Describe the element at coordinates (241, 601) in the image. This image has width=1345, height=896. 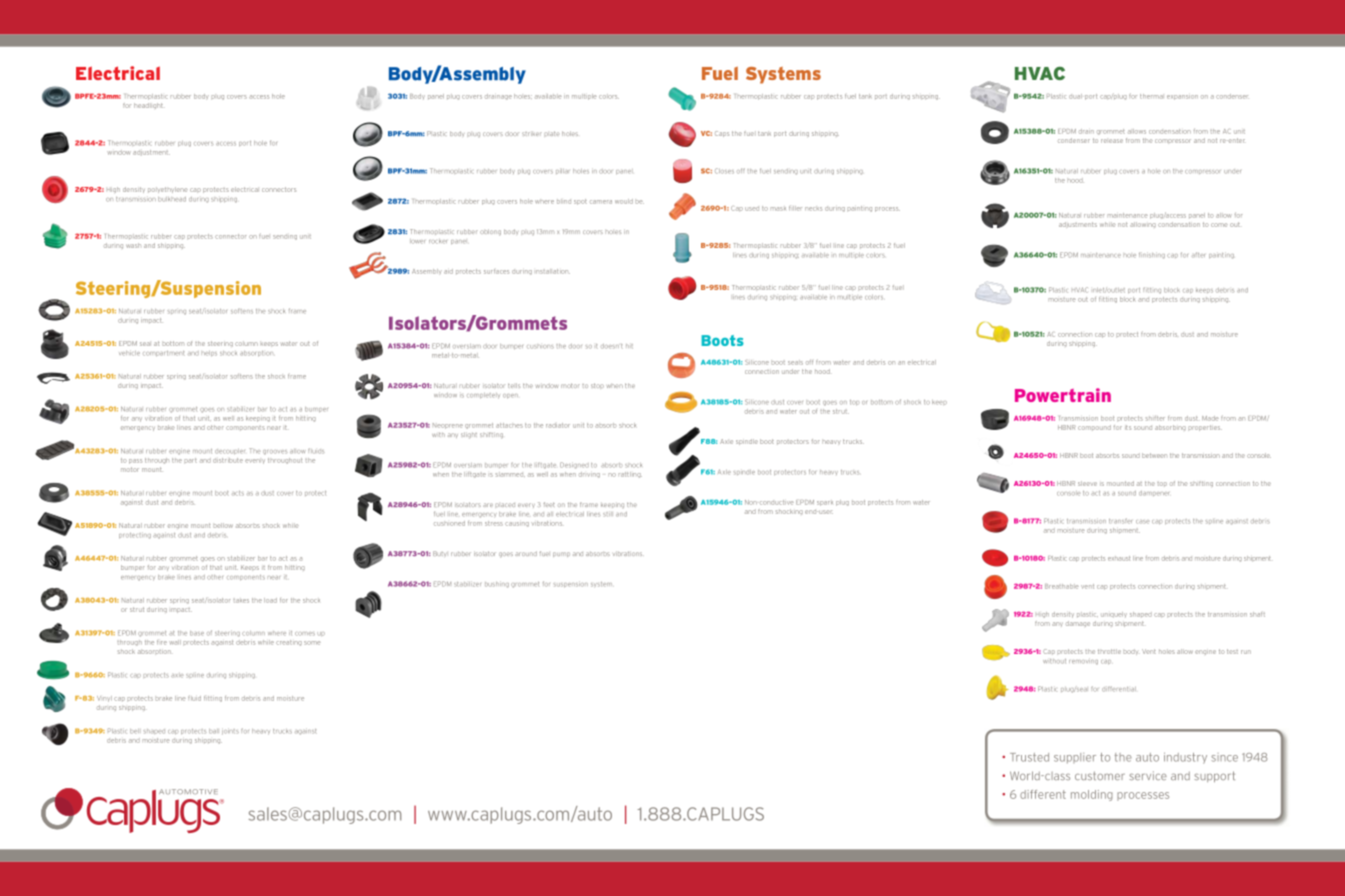
I see `takes` at that location.
